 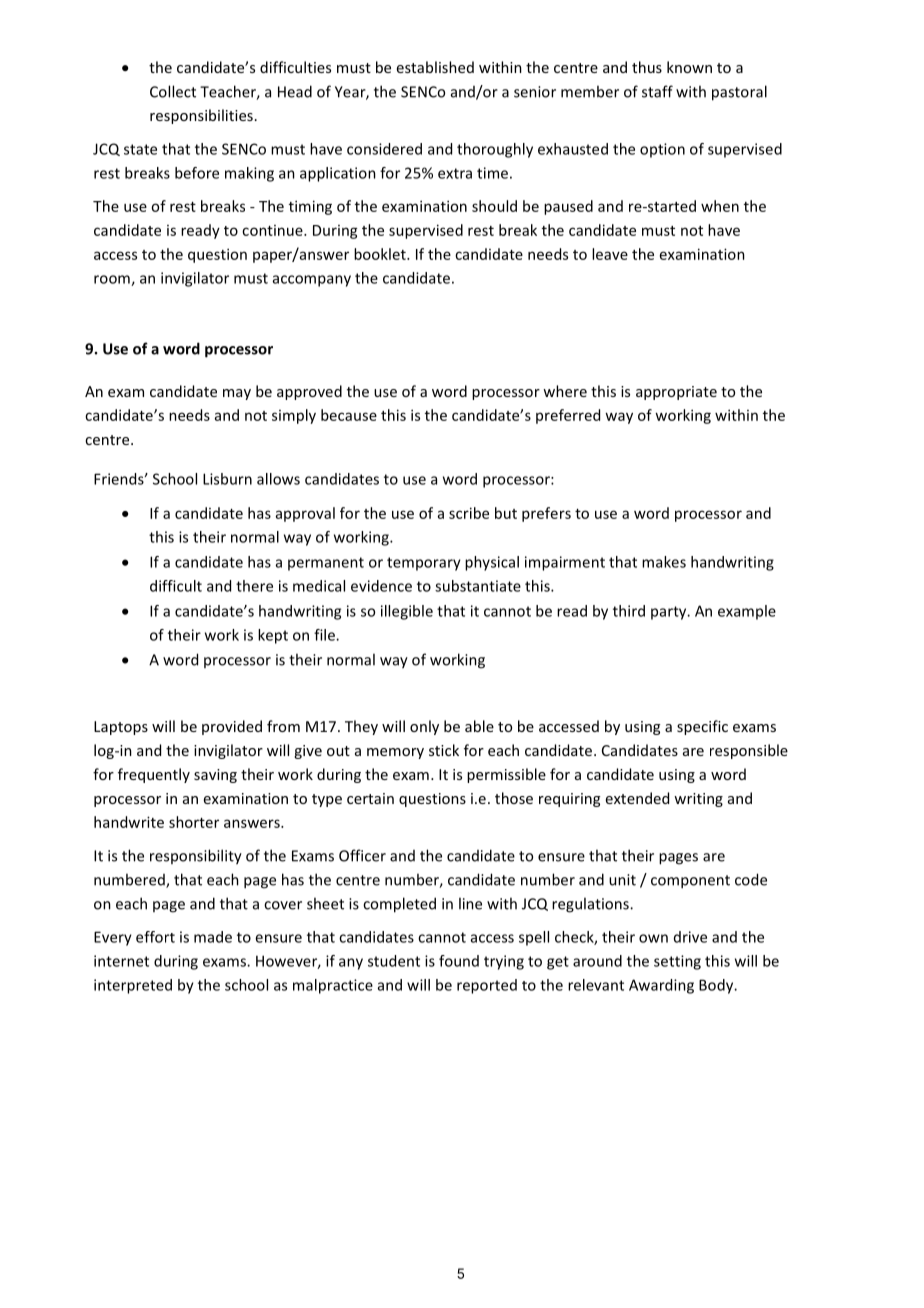 What do you see at coordinates (173, 91) in the page?
I see `Collect` at bounding box center [173, 91].
